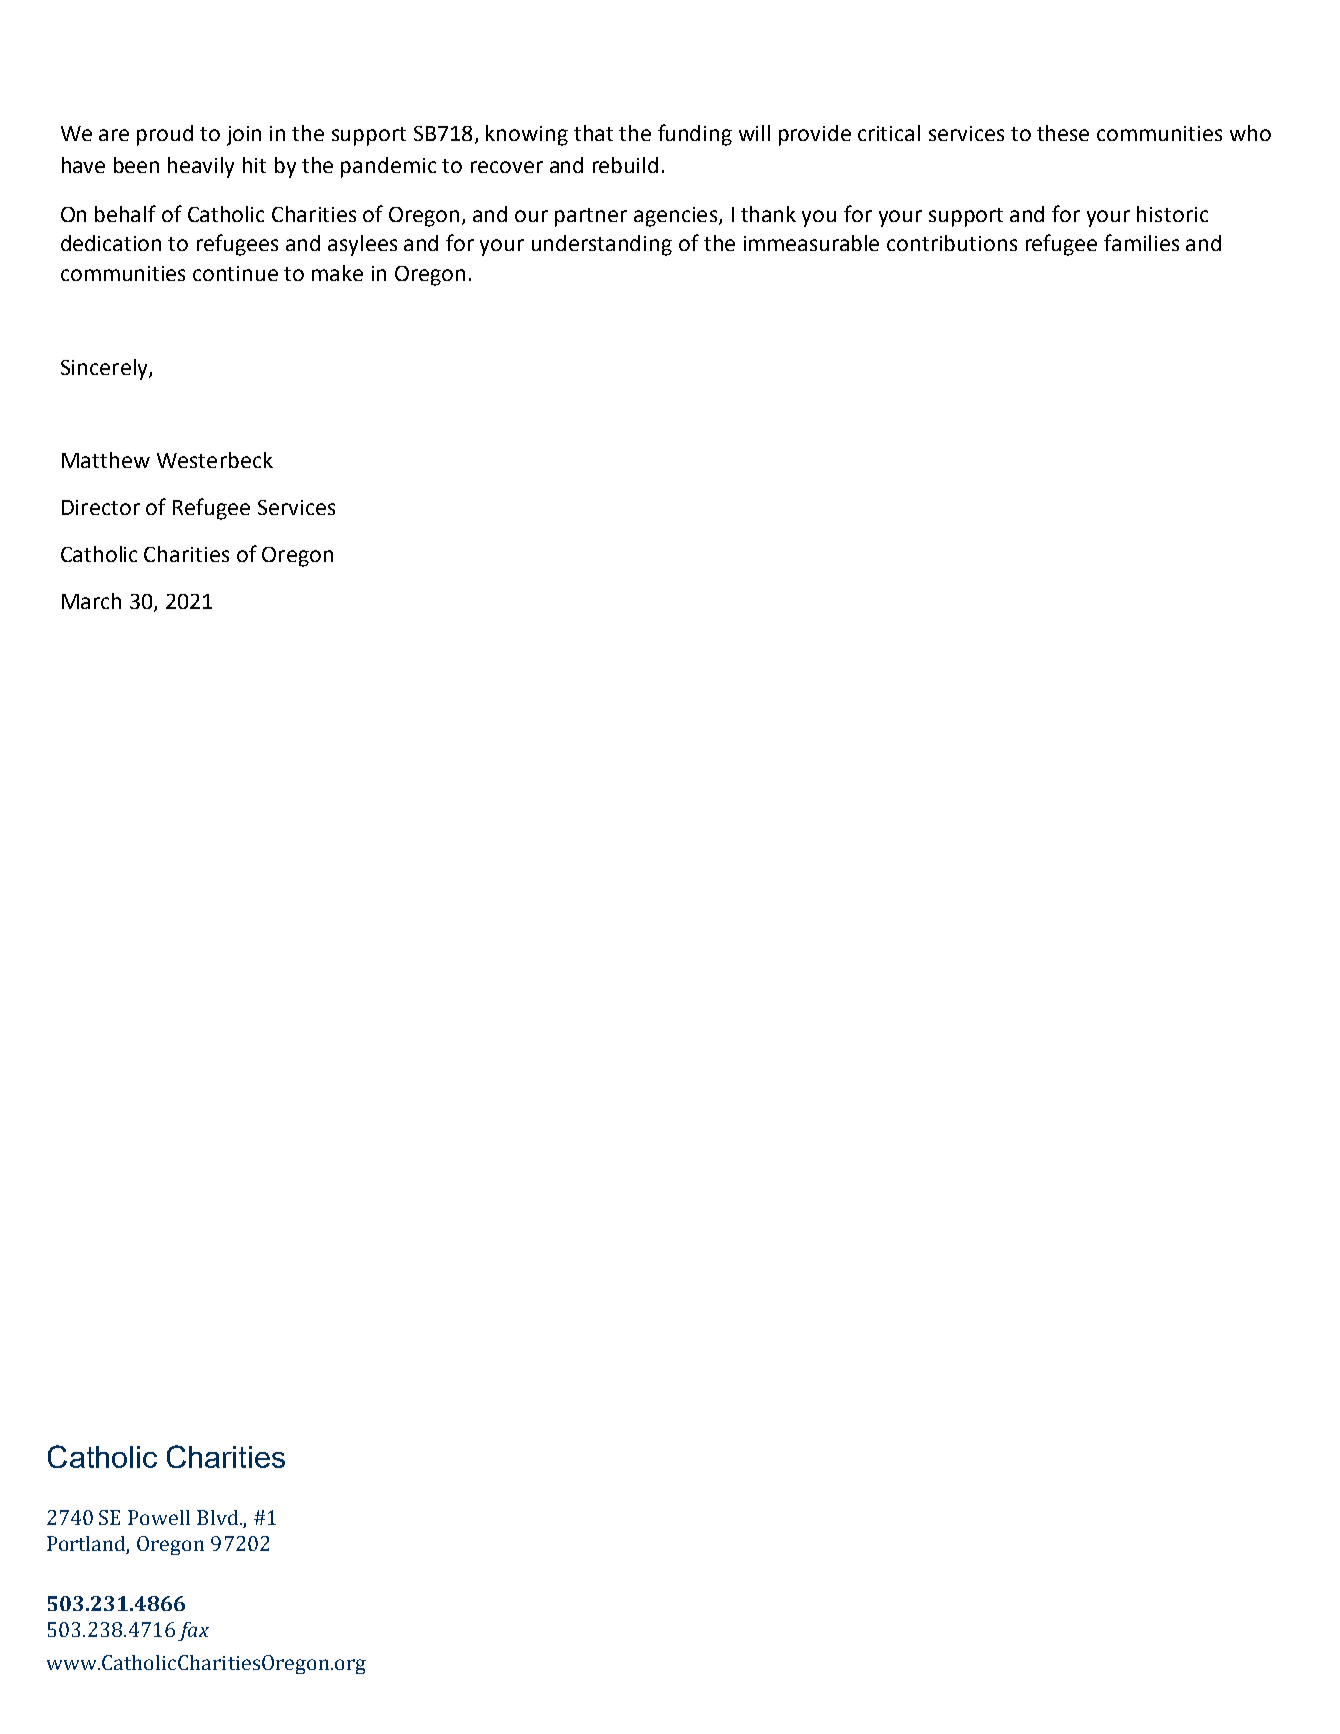 This screenshot has width=1340, height=1734. I want to click on historic, so click(1172, 214).
